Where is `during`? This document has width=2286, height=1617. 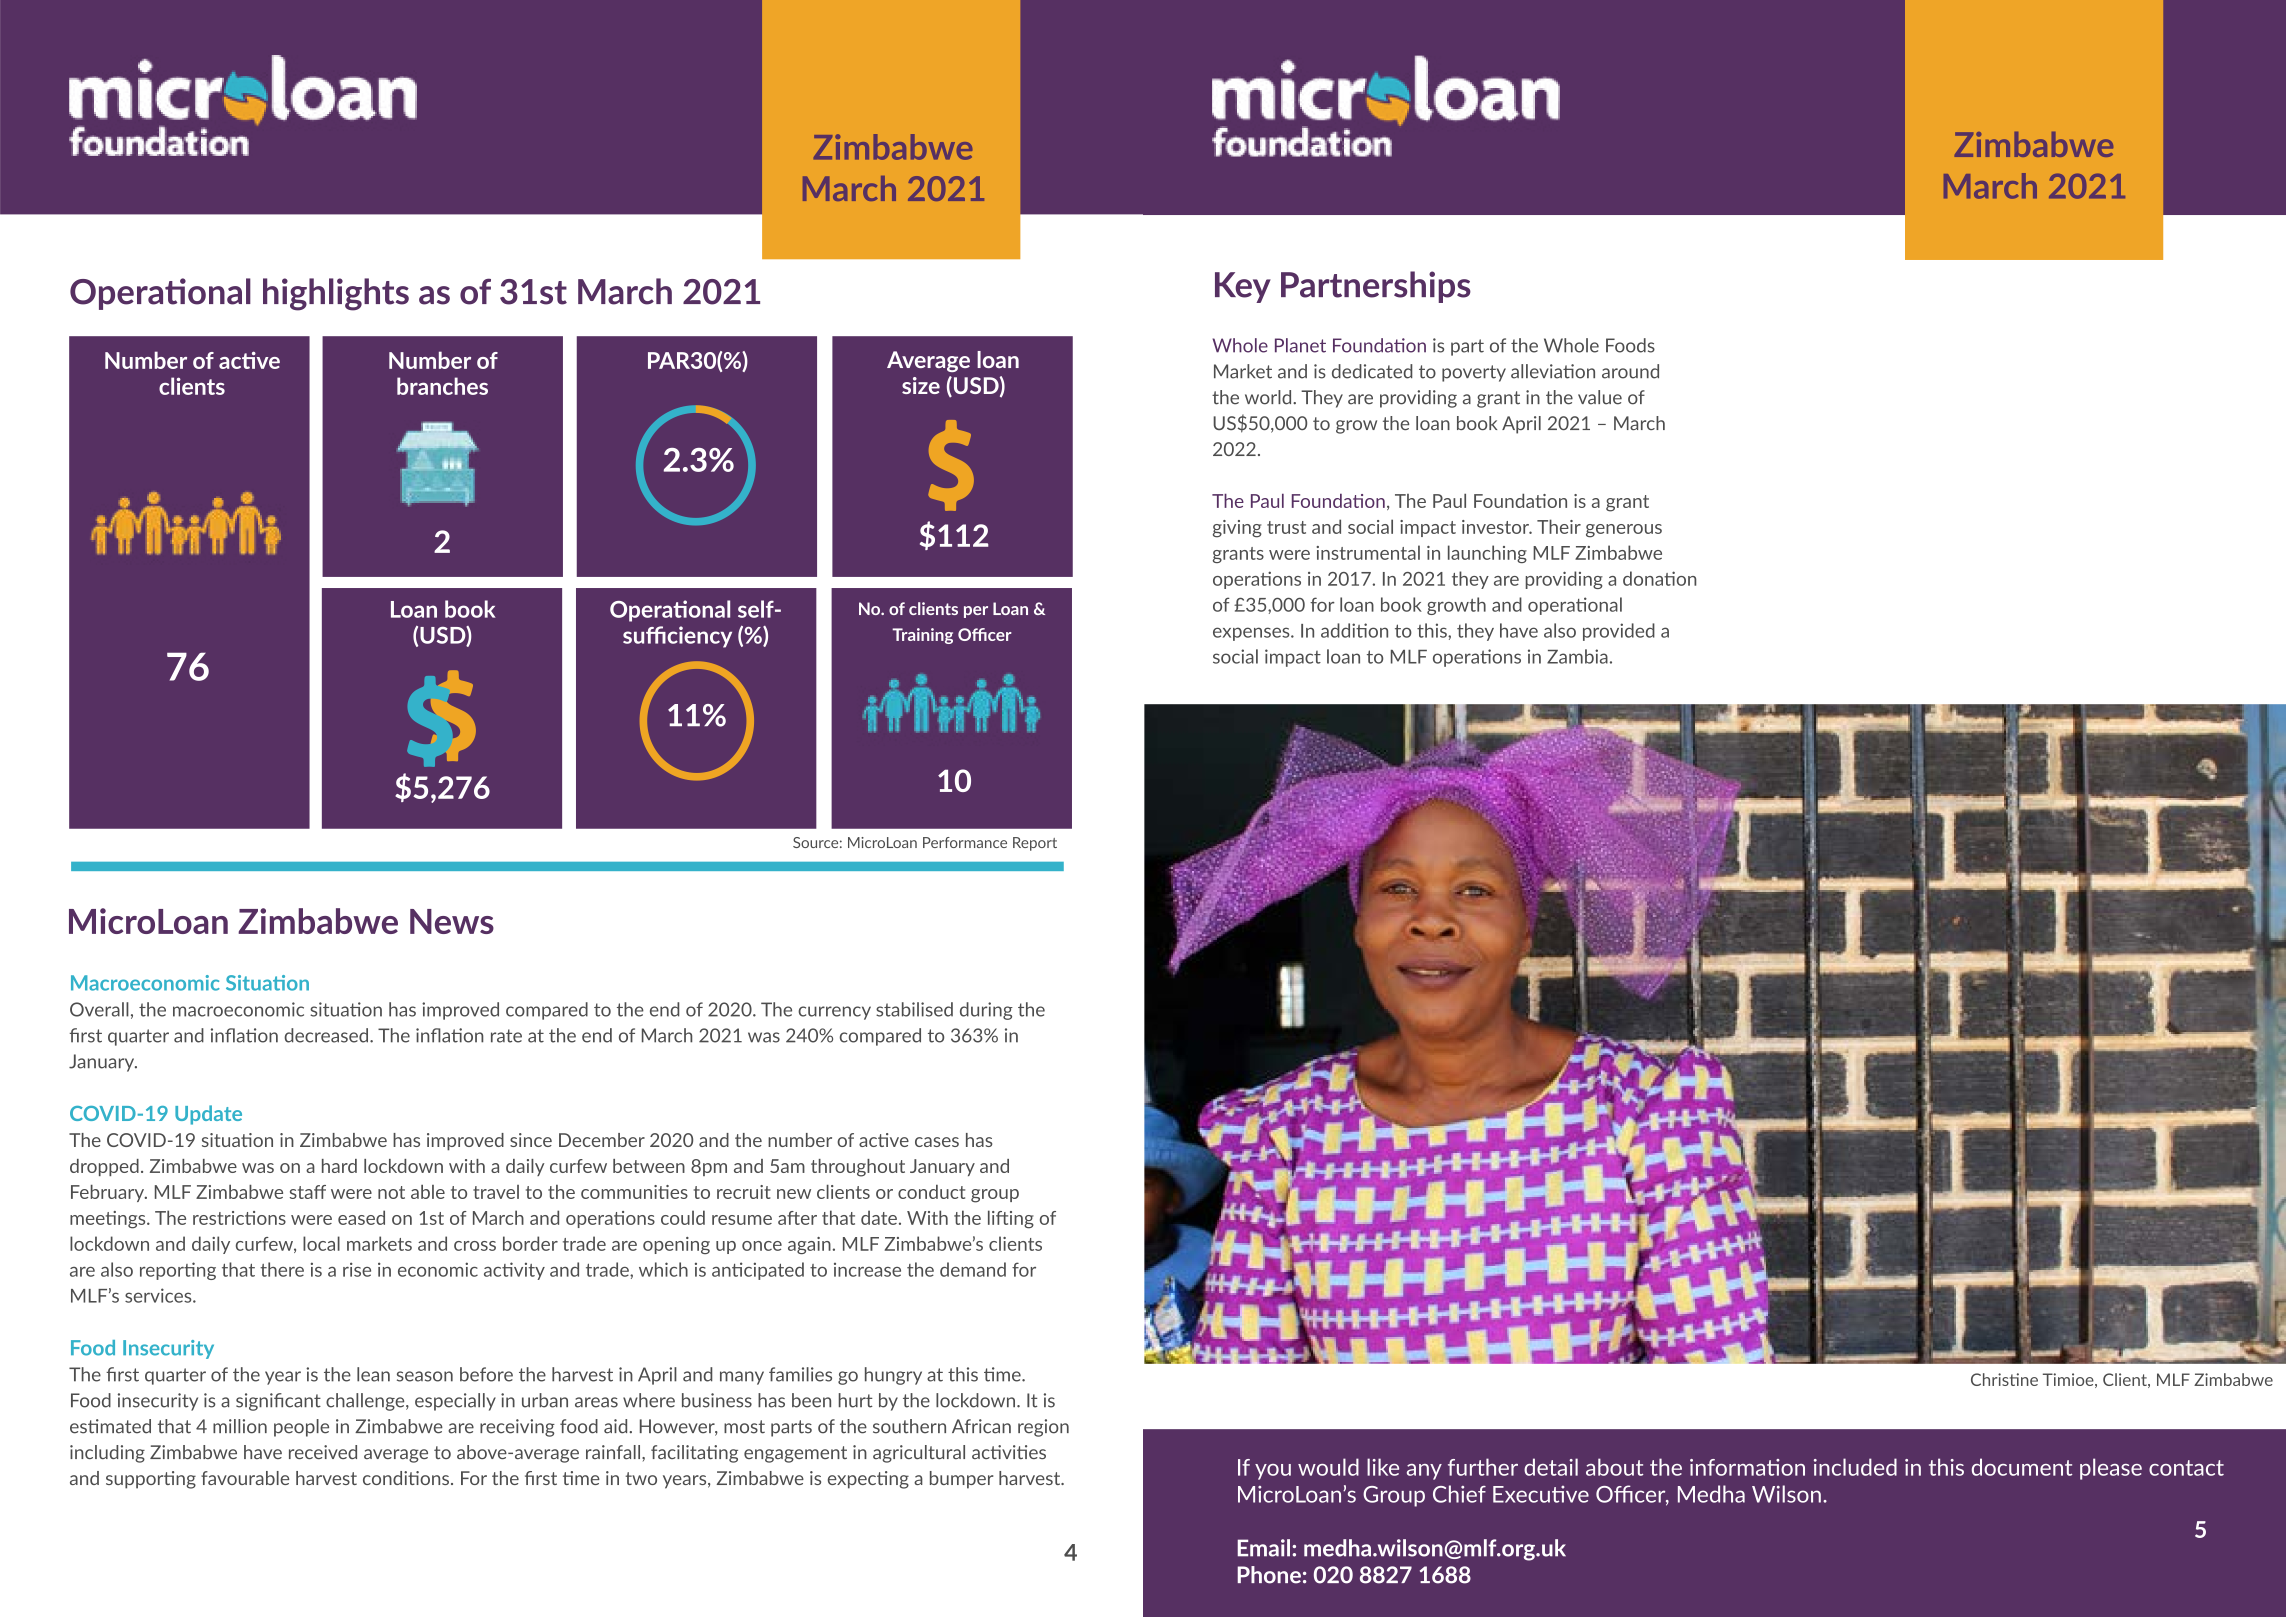
during is located at coordinates (986, 1011).
